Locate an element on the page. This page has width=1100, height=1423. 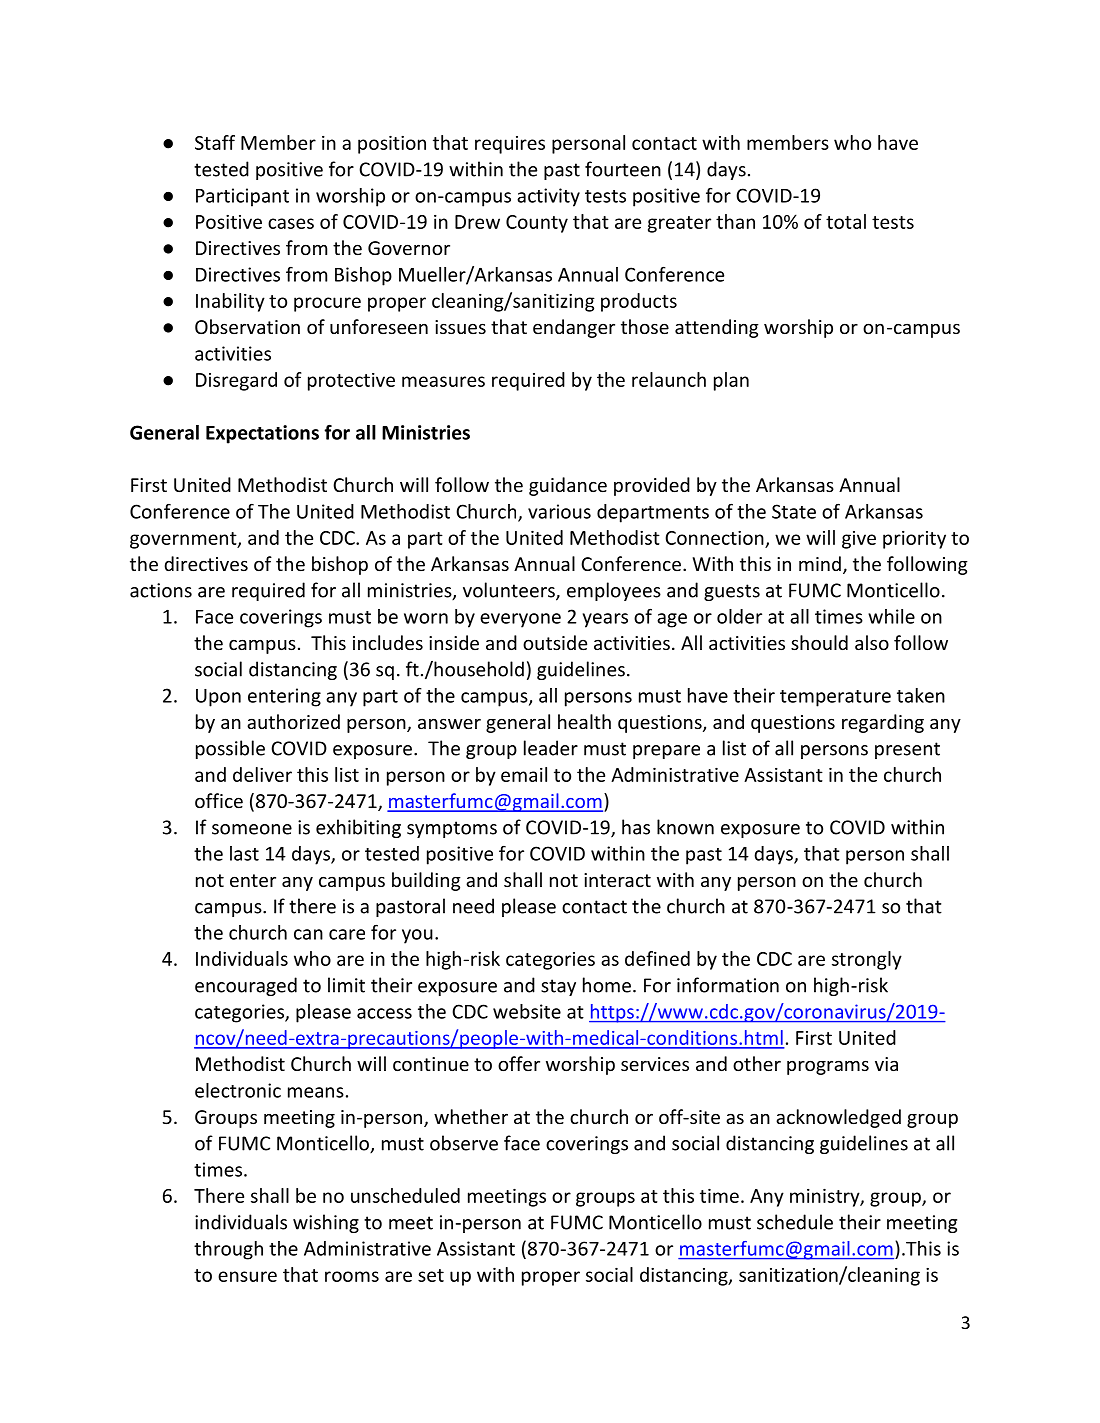
set is located at coordinates (431, 1275).
